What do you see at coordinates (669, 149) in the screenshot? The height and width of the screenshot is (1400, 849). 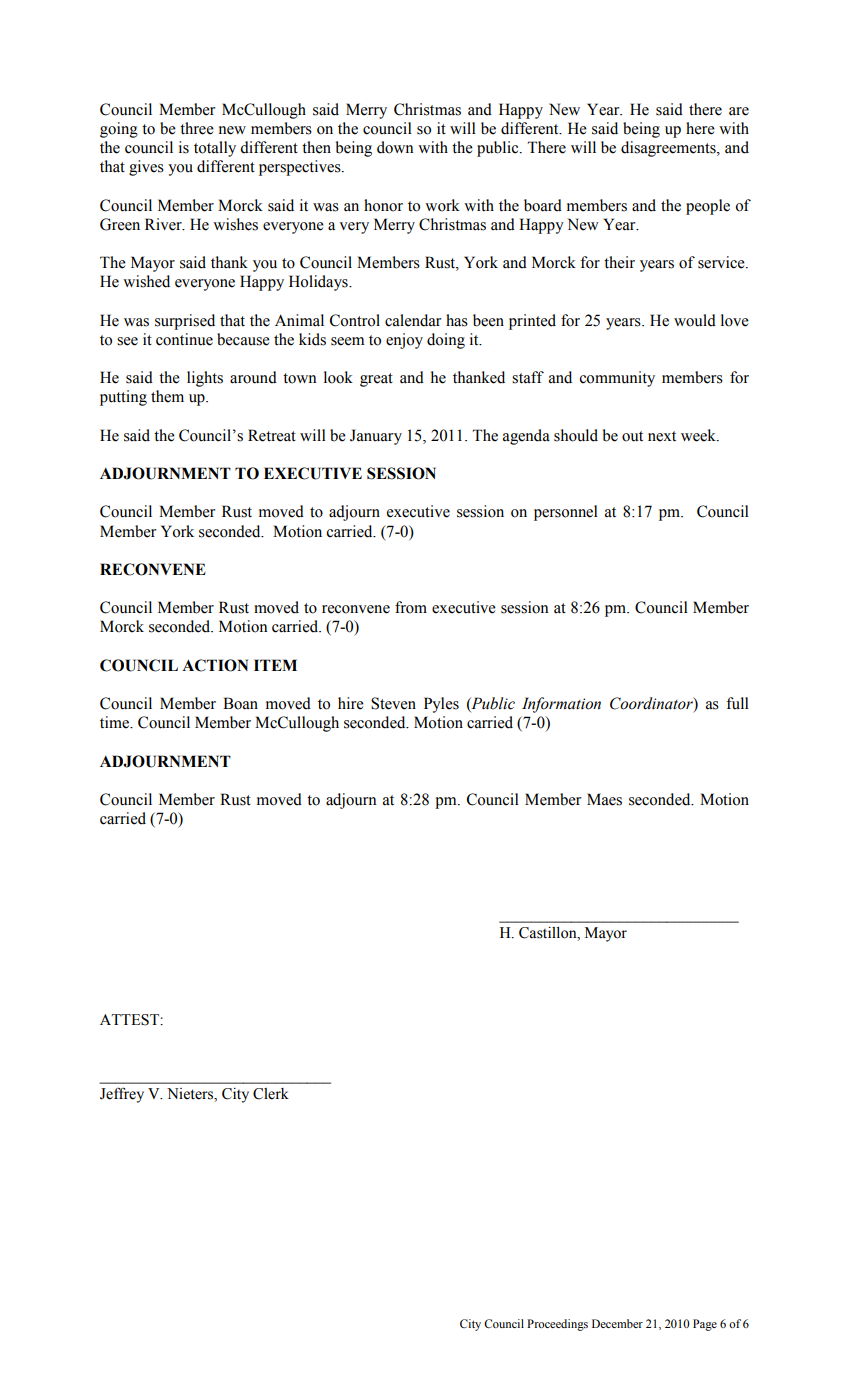 I see `disagreements` at bounding box center [669, 149].
